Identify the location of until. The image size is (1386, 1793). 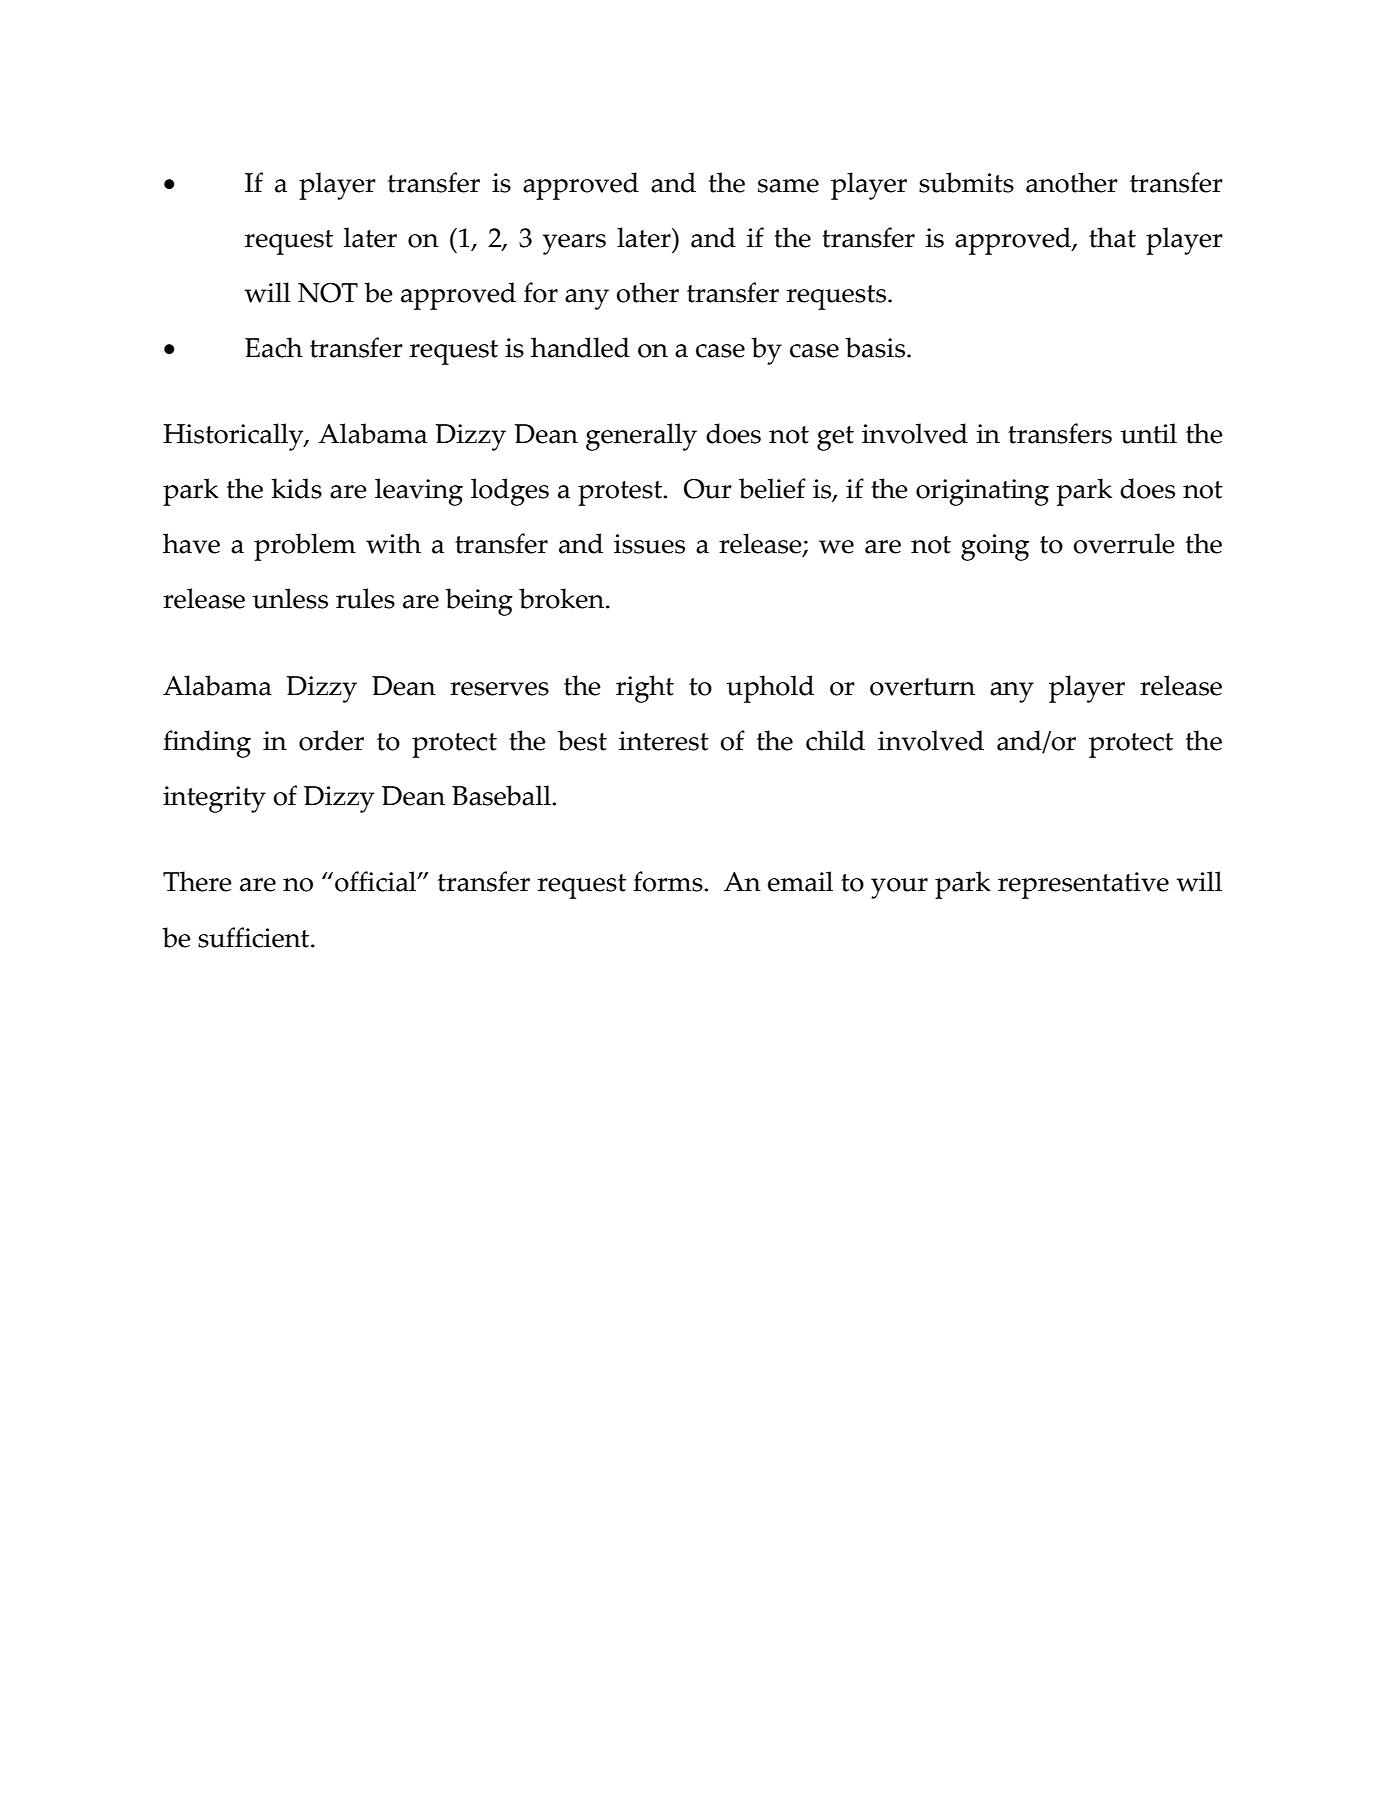
(1149, 433).
